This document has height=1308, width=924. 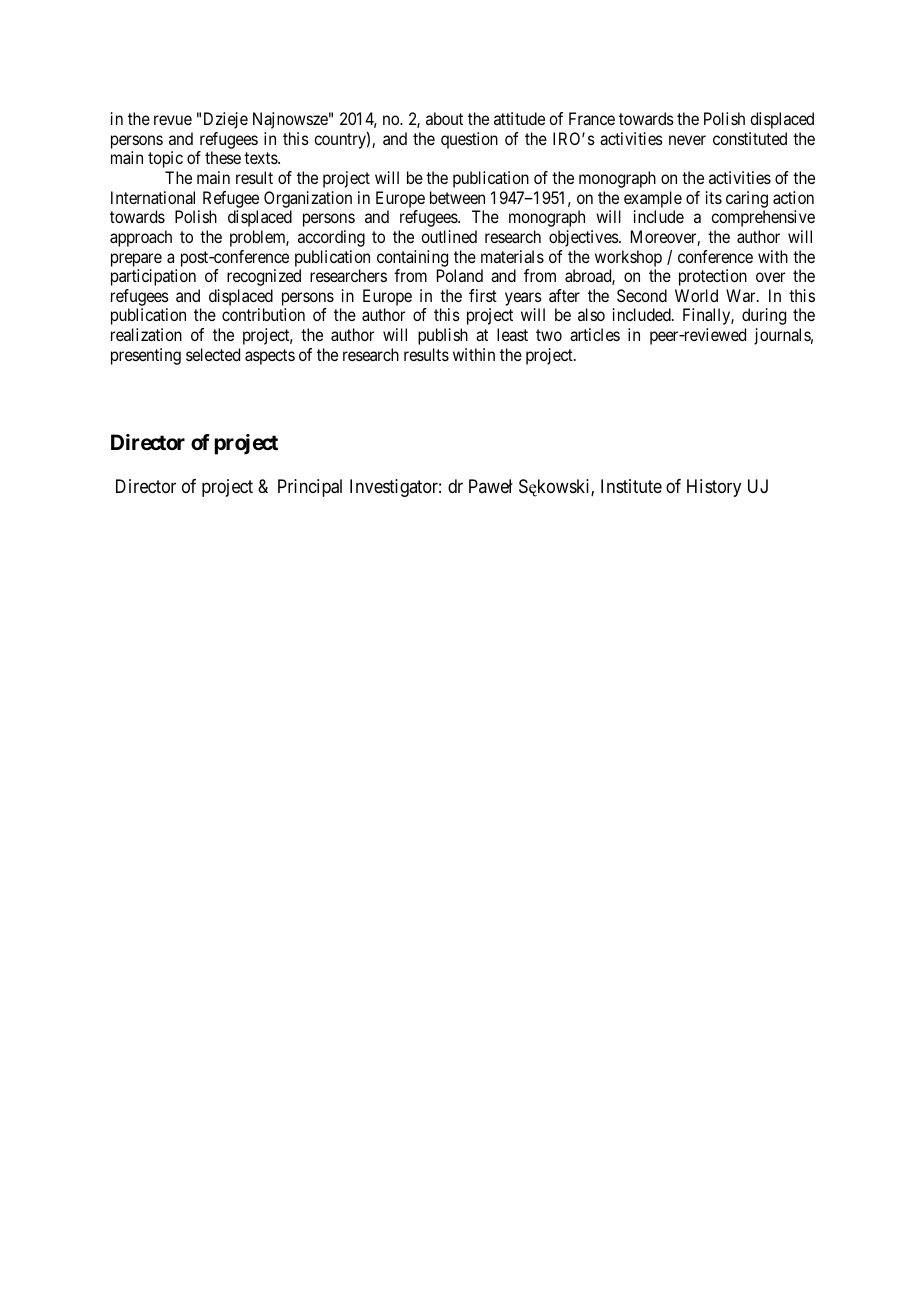 I want to click on Principal, so click(x=310, y=488).
